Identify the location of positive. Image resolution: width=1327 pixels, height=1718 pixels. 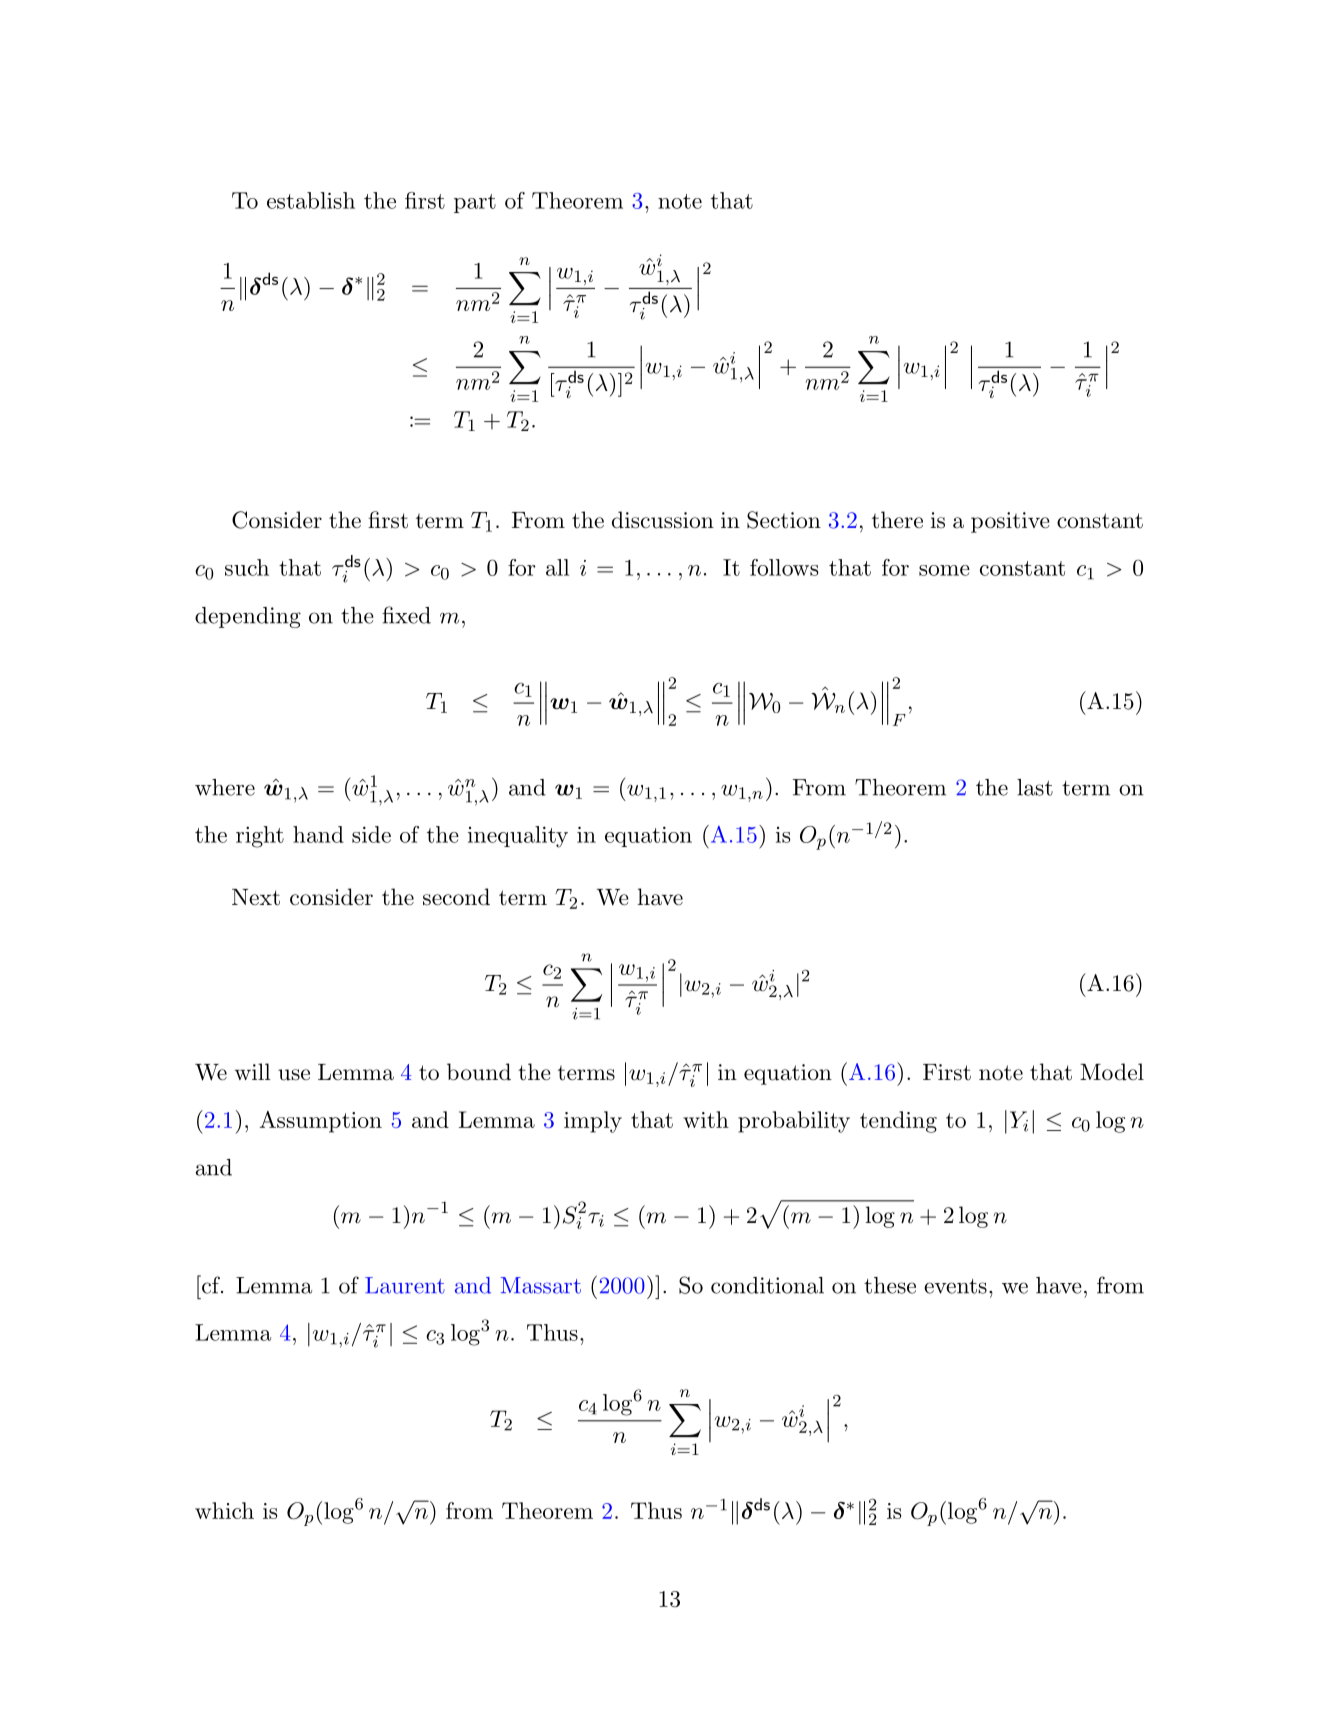
(1010, 522).
